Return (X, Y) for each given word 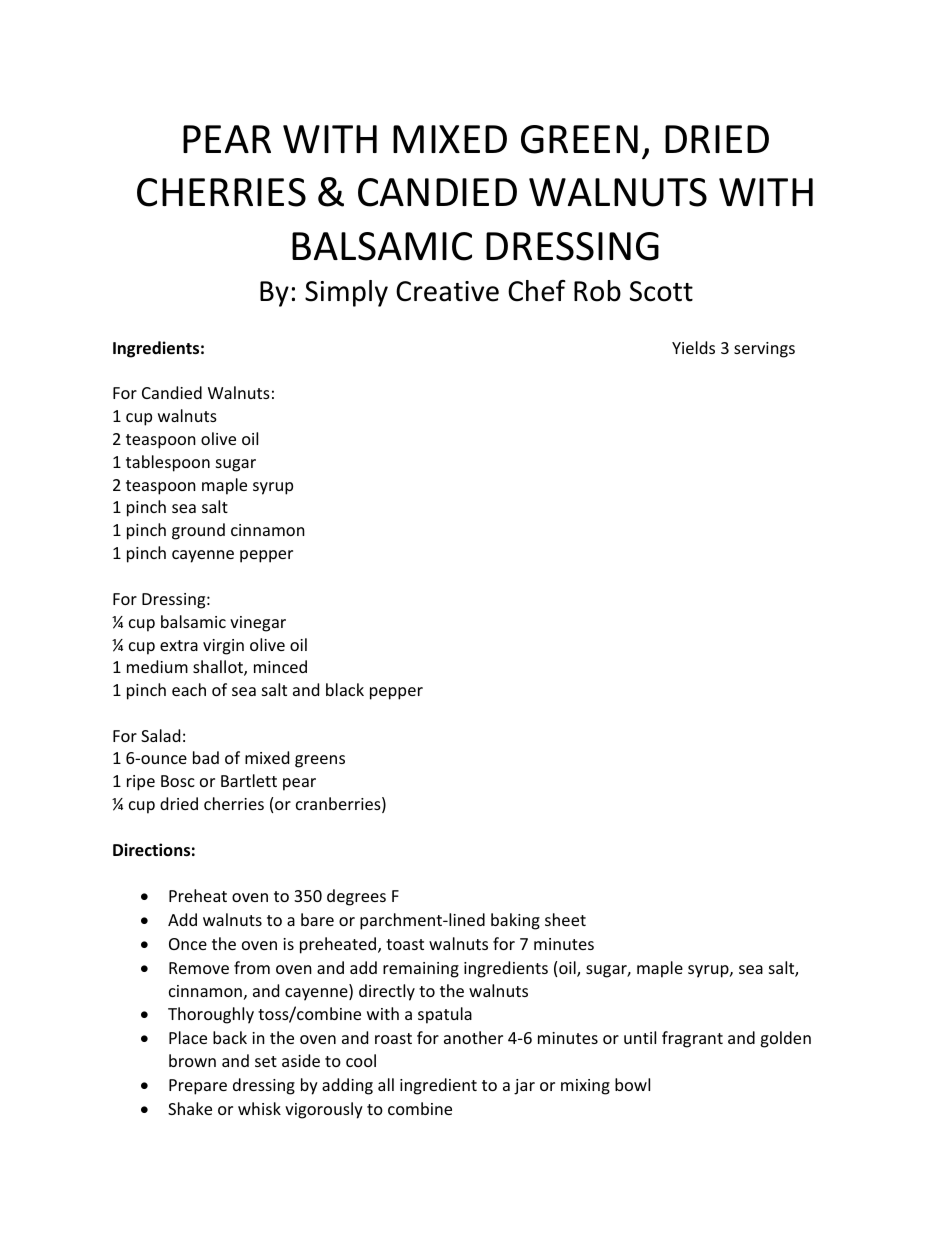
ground (198, 531)
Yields (693, 347)
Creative (447, 291)
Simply (346, 293)
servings (764, 350)
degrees (356, 897)
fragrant (692, 1039)
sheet (565, 919)
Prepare (198, 1087)
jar (524, 1087)
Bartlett (249, 780)
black (345, 689)
